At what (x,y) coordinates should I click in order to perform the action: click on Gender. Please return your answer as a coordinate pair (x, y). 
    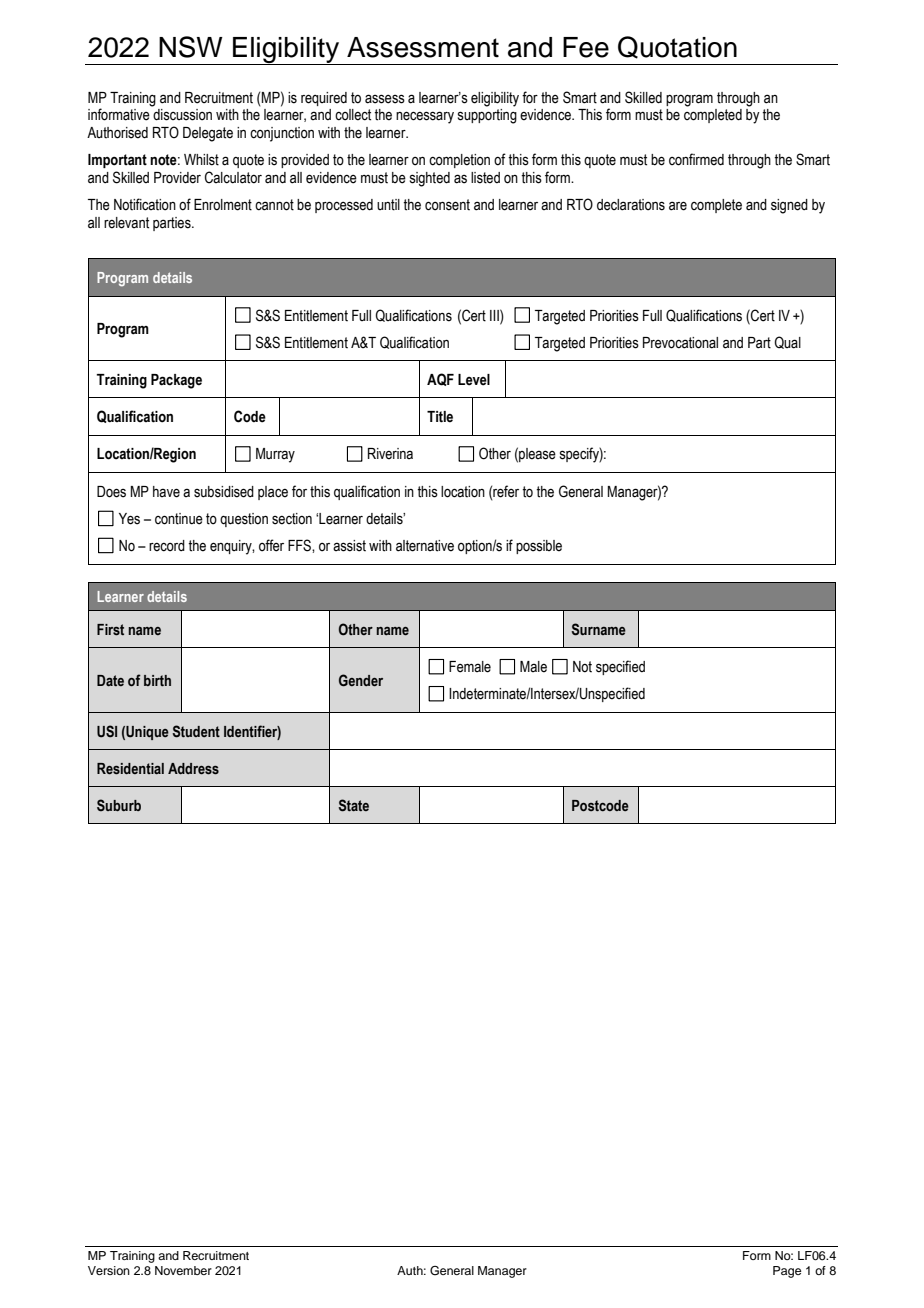
    Looking at the image, I should click on (361, 680).
